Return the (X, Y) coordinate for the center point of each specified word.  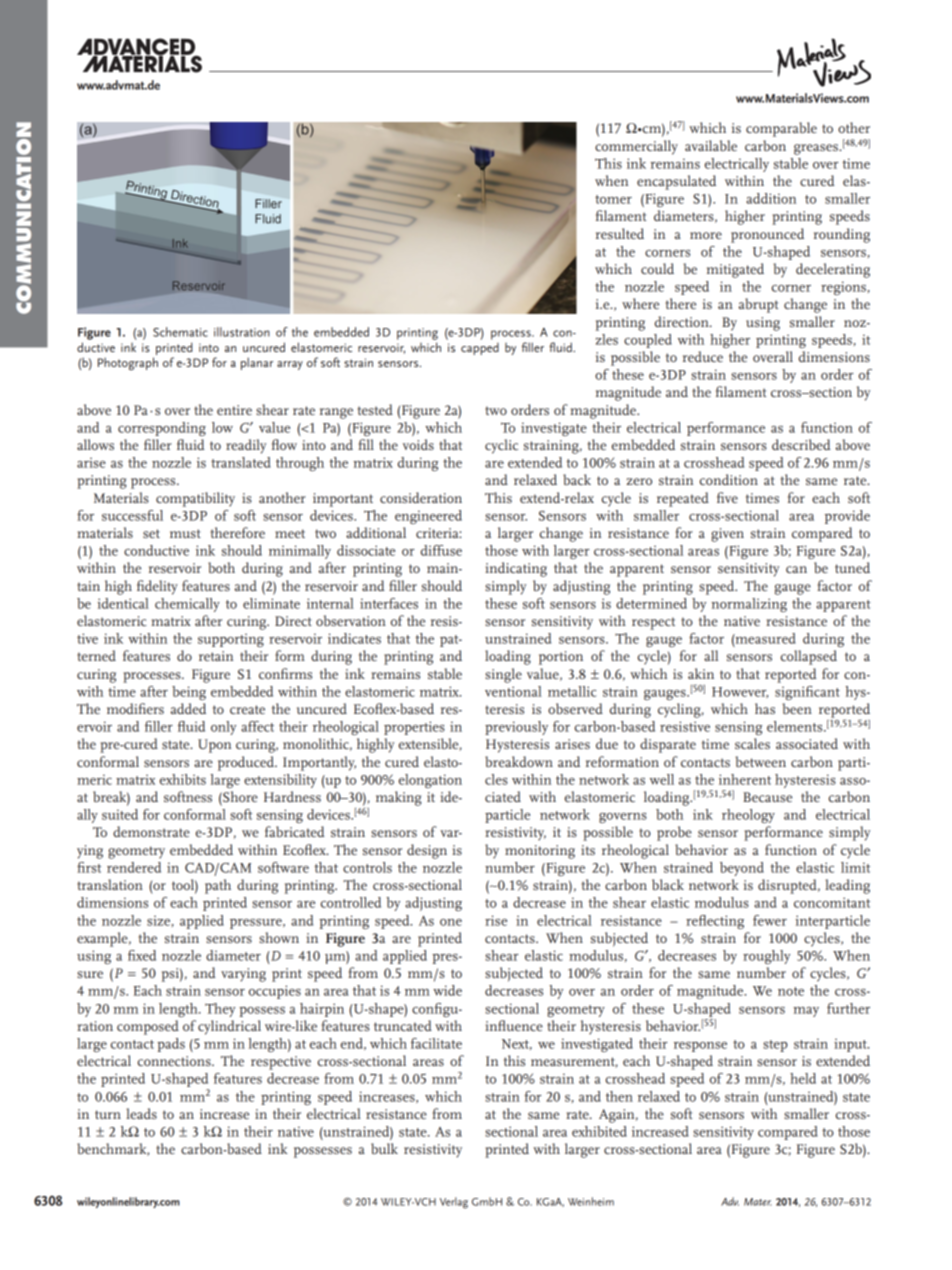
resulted (620, 233)
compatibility (195, 499)
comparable (781, 129)
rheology (748, 816)
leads (141, 1113)
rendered (134, 867)
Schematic (180, 332)
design (427, 851)
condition (729, 479)
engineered (428, 517)
